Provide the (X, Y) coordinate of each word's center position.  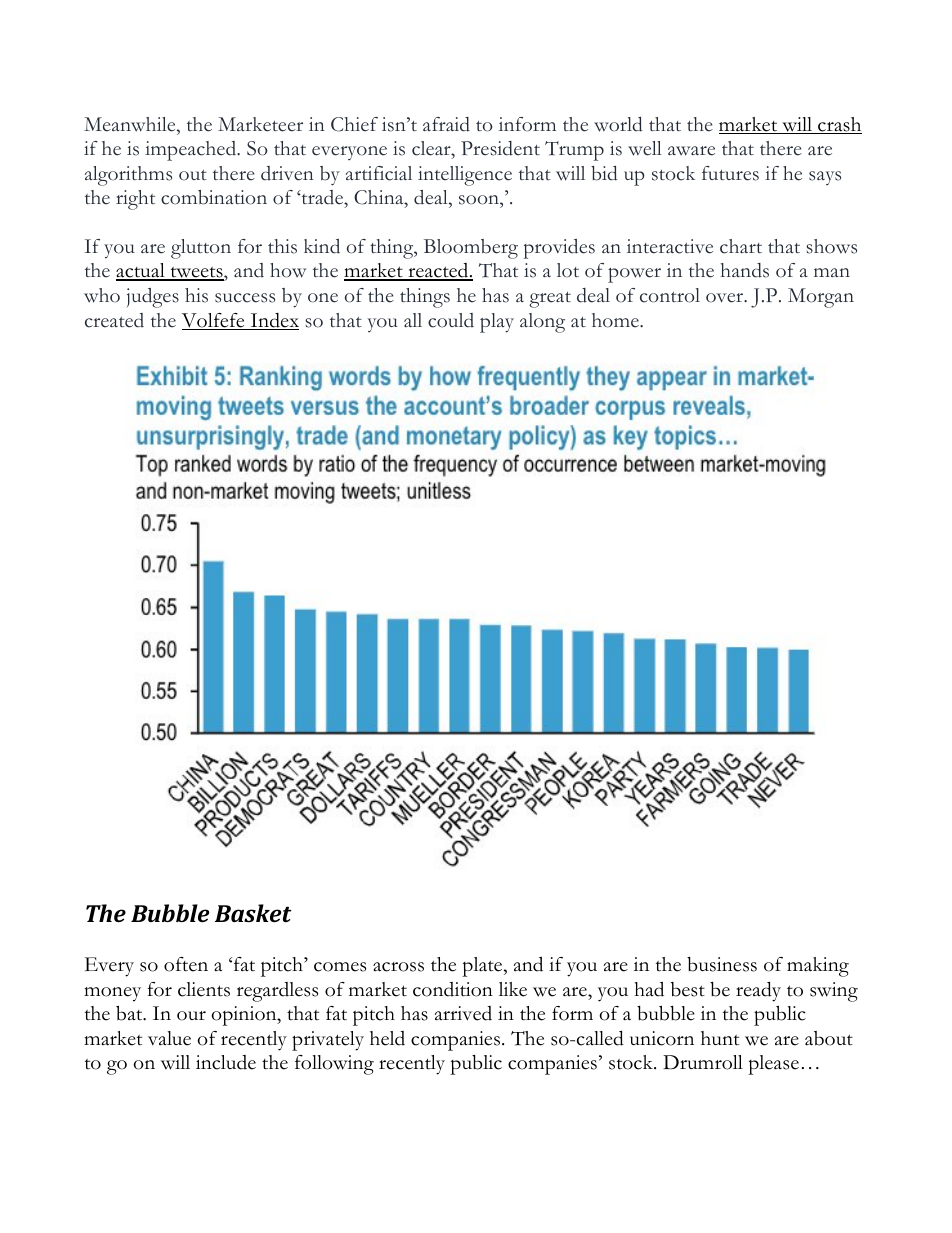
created (114, 320)
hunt (720, 1038)
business (722, 964)
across (398, 967)
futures (730, 173)
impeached (192, 151)
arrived (463, 1013)
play (497, 323)
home (616, 320)
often (186, 964)
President (500, 148)
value (169, 1038)
